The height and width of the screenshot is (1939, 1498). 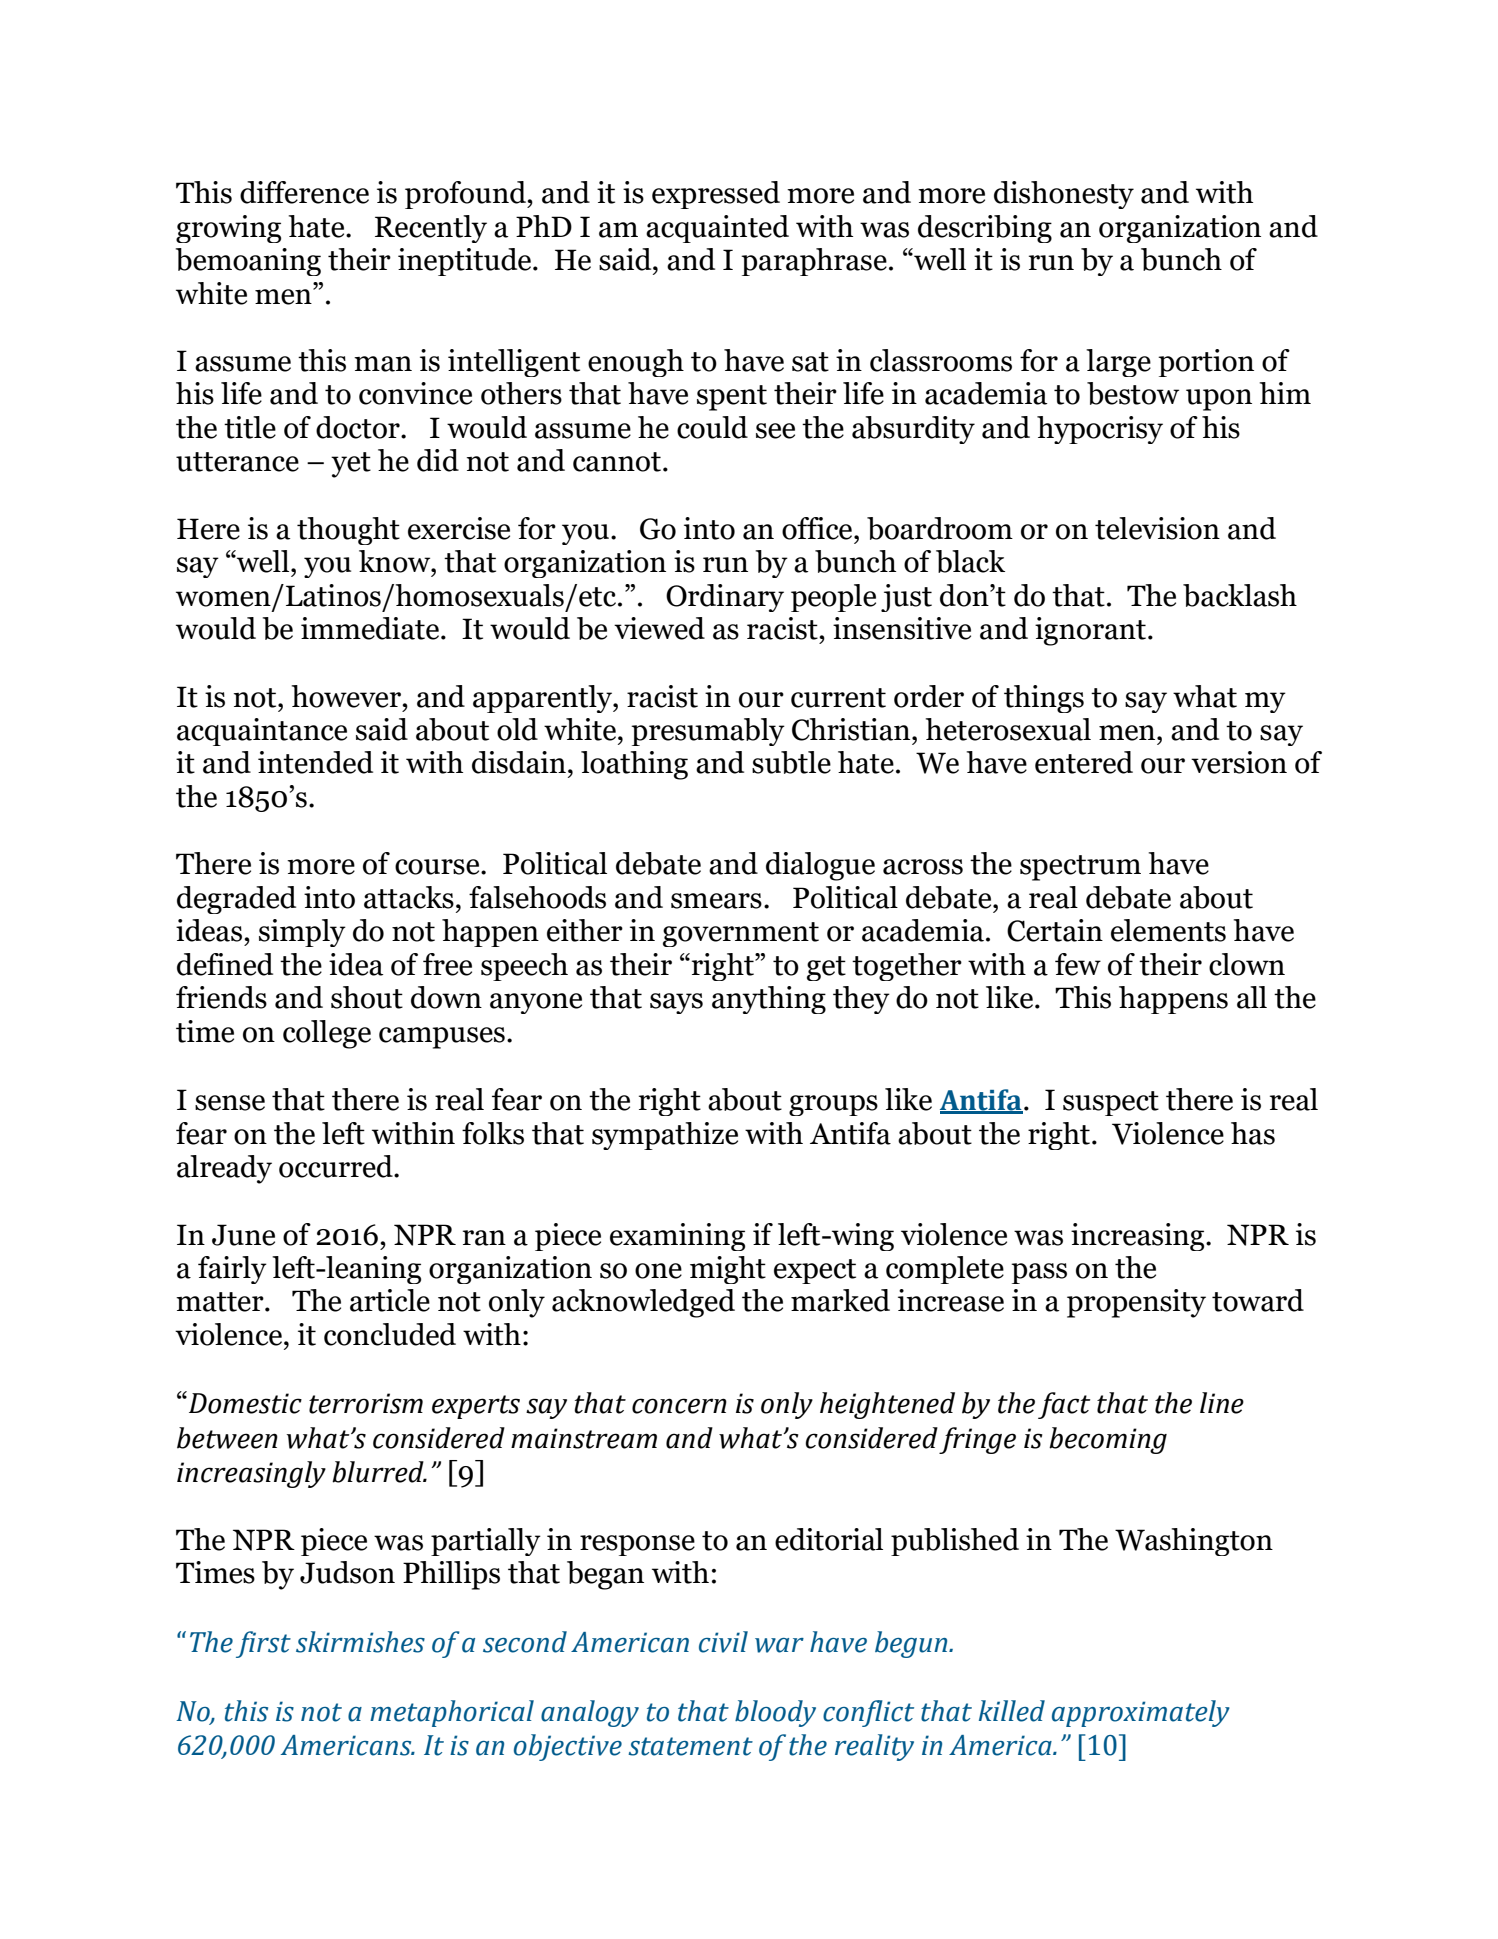 I want to click on concluded, so click(x=390, y=1334).
